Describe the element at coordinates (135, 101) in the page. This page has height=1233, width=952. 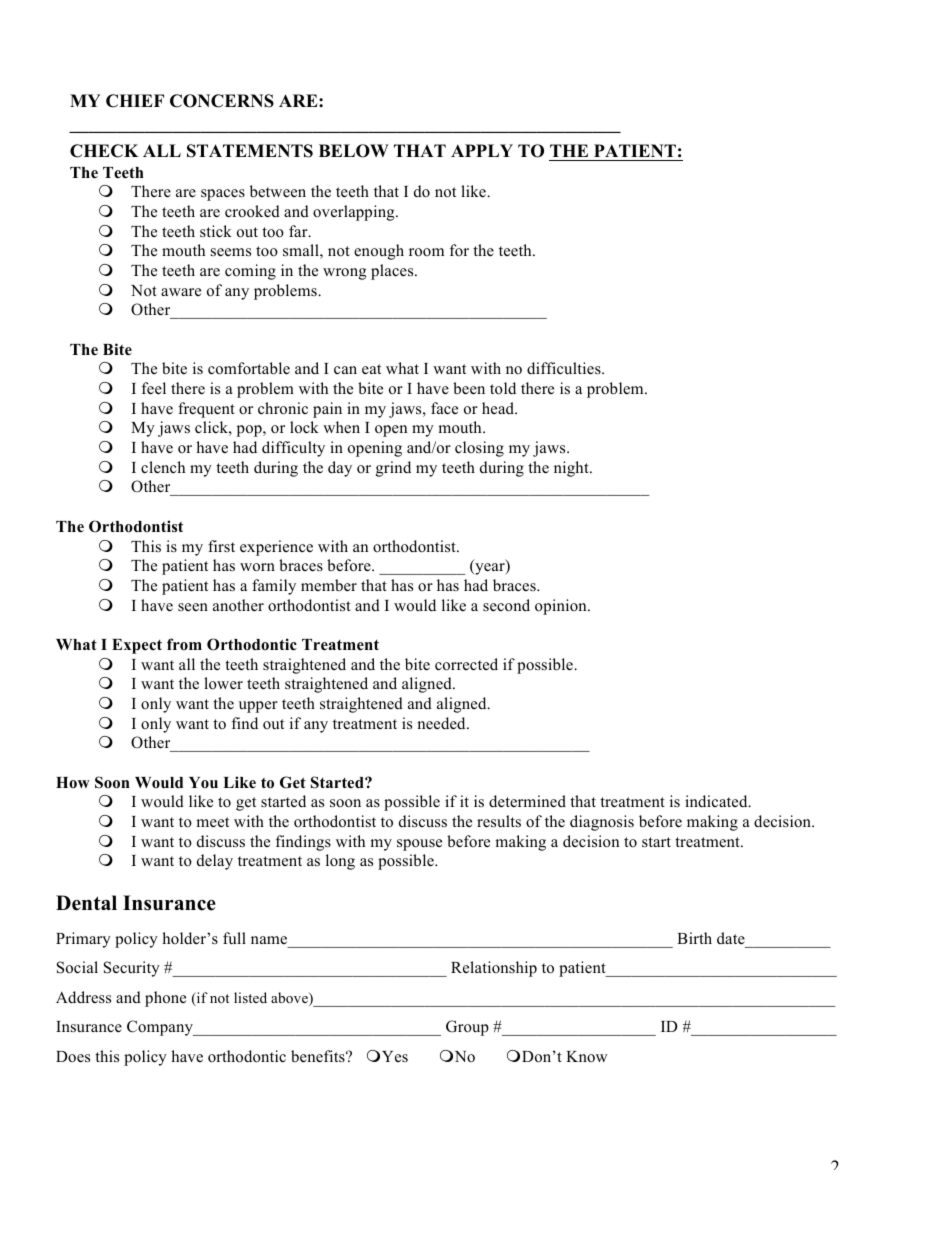
I see `CHIEF` at that location.
